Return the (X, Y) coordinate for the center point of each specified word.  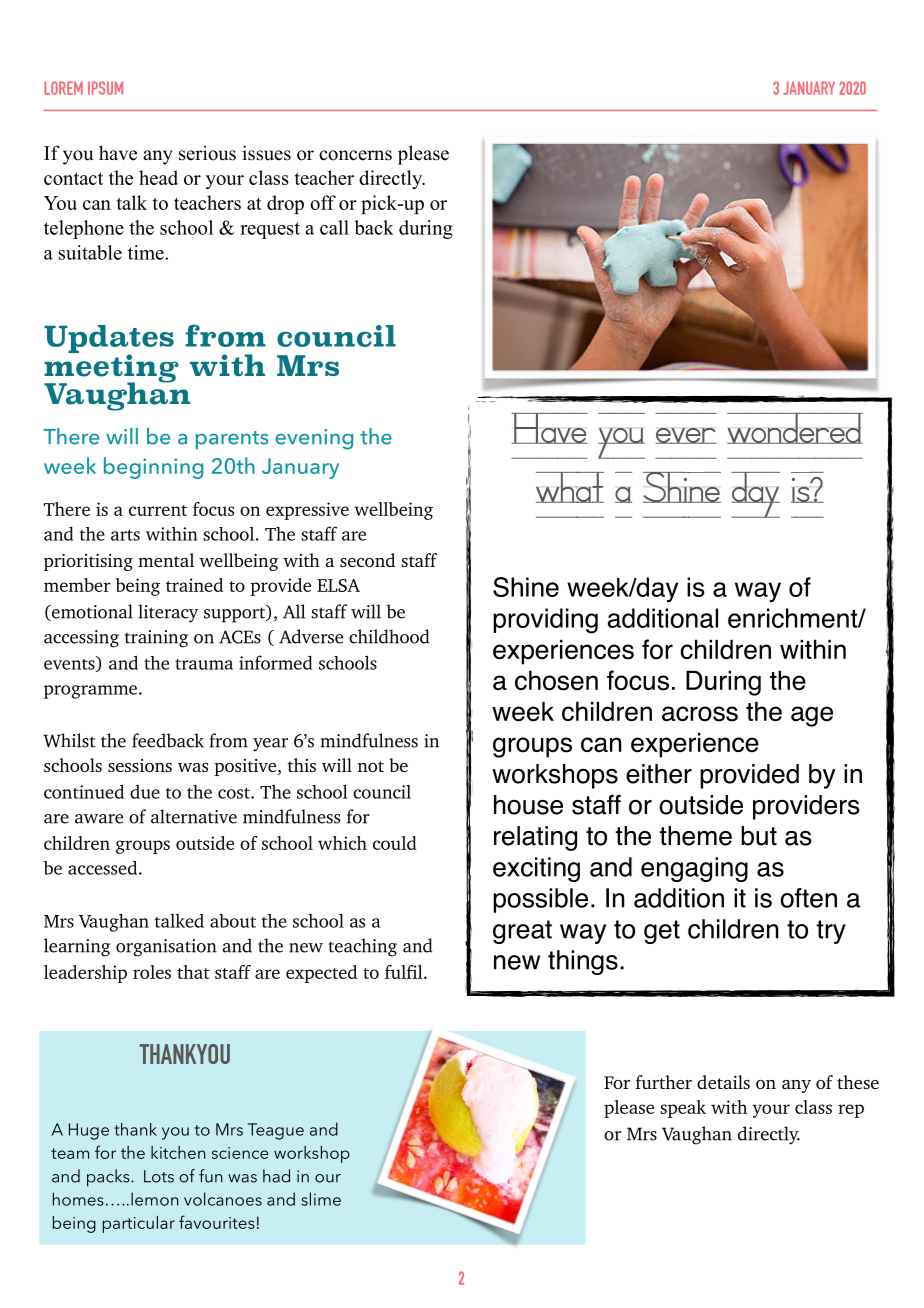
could (395, 843)
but (759, 836)
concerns (355, 155)
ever (686, 436)
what (570, 494)
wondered (795, 436)
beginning (153, 468)
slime (321, 1199)
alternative (194, 816)
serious (207, 153)
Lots (159, 1176)
